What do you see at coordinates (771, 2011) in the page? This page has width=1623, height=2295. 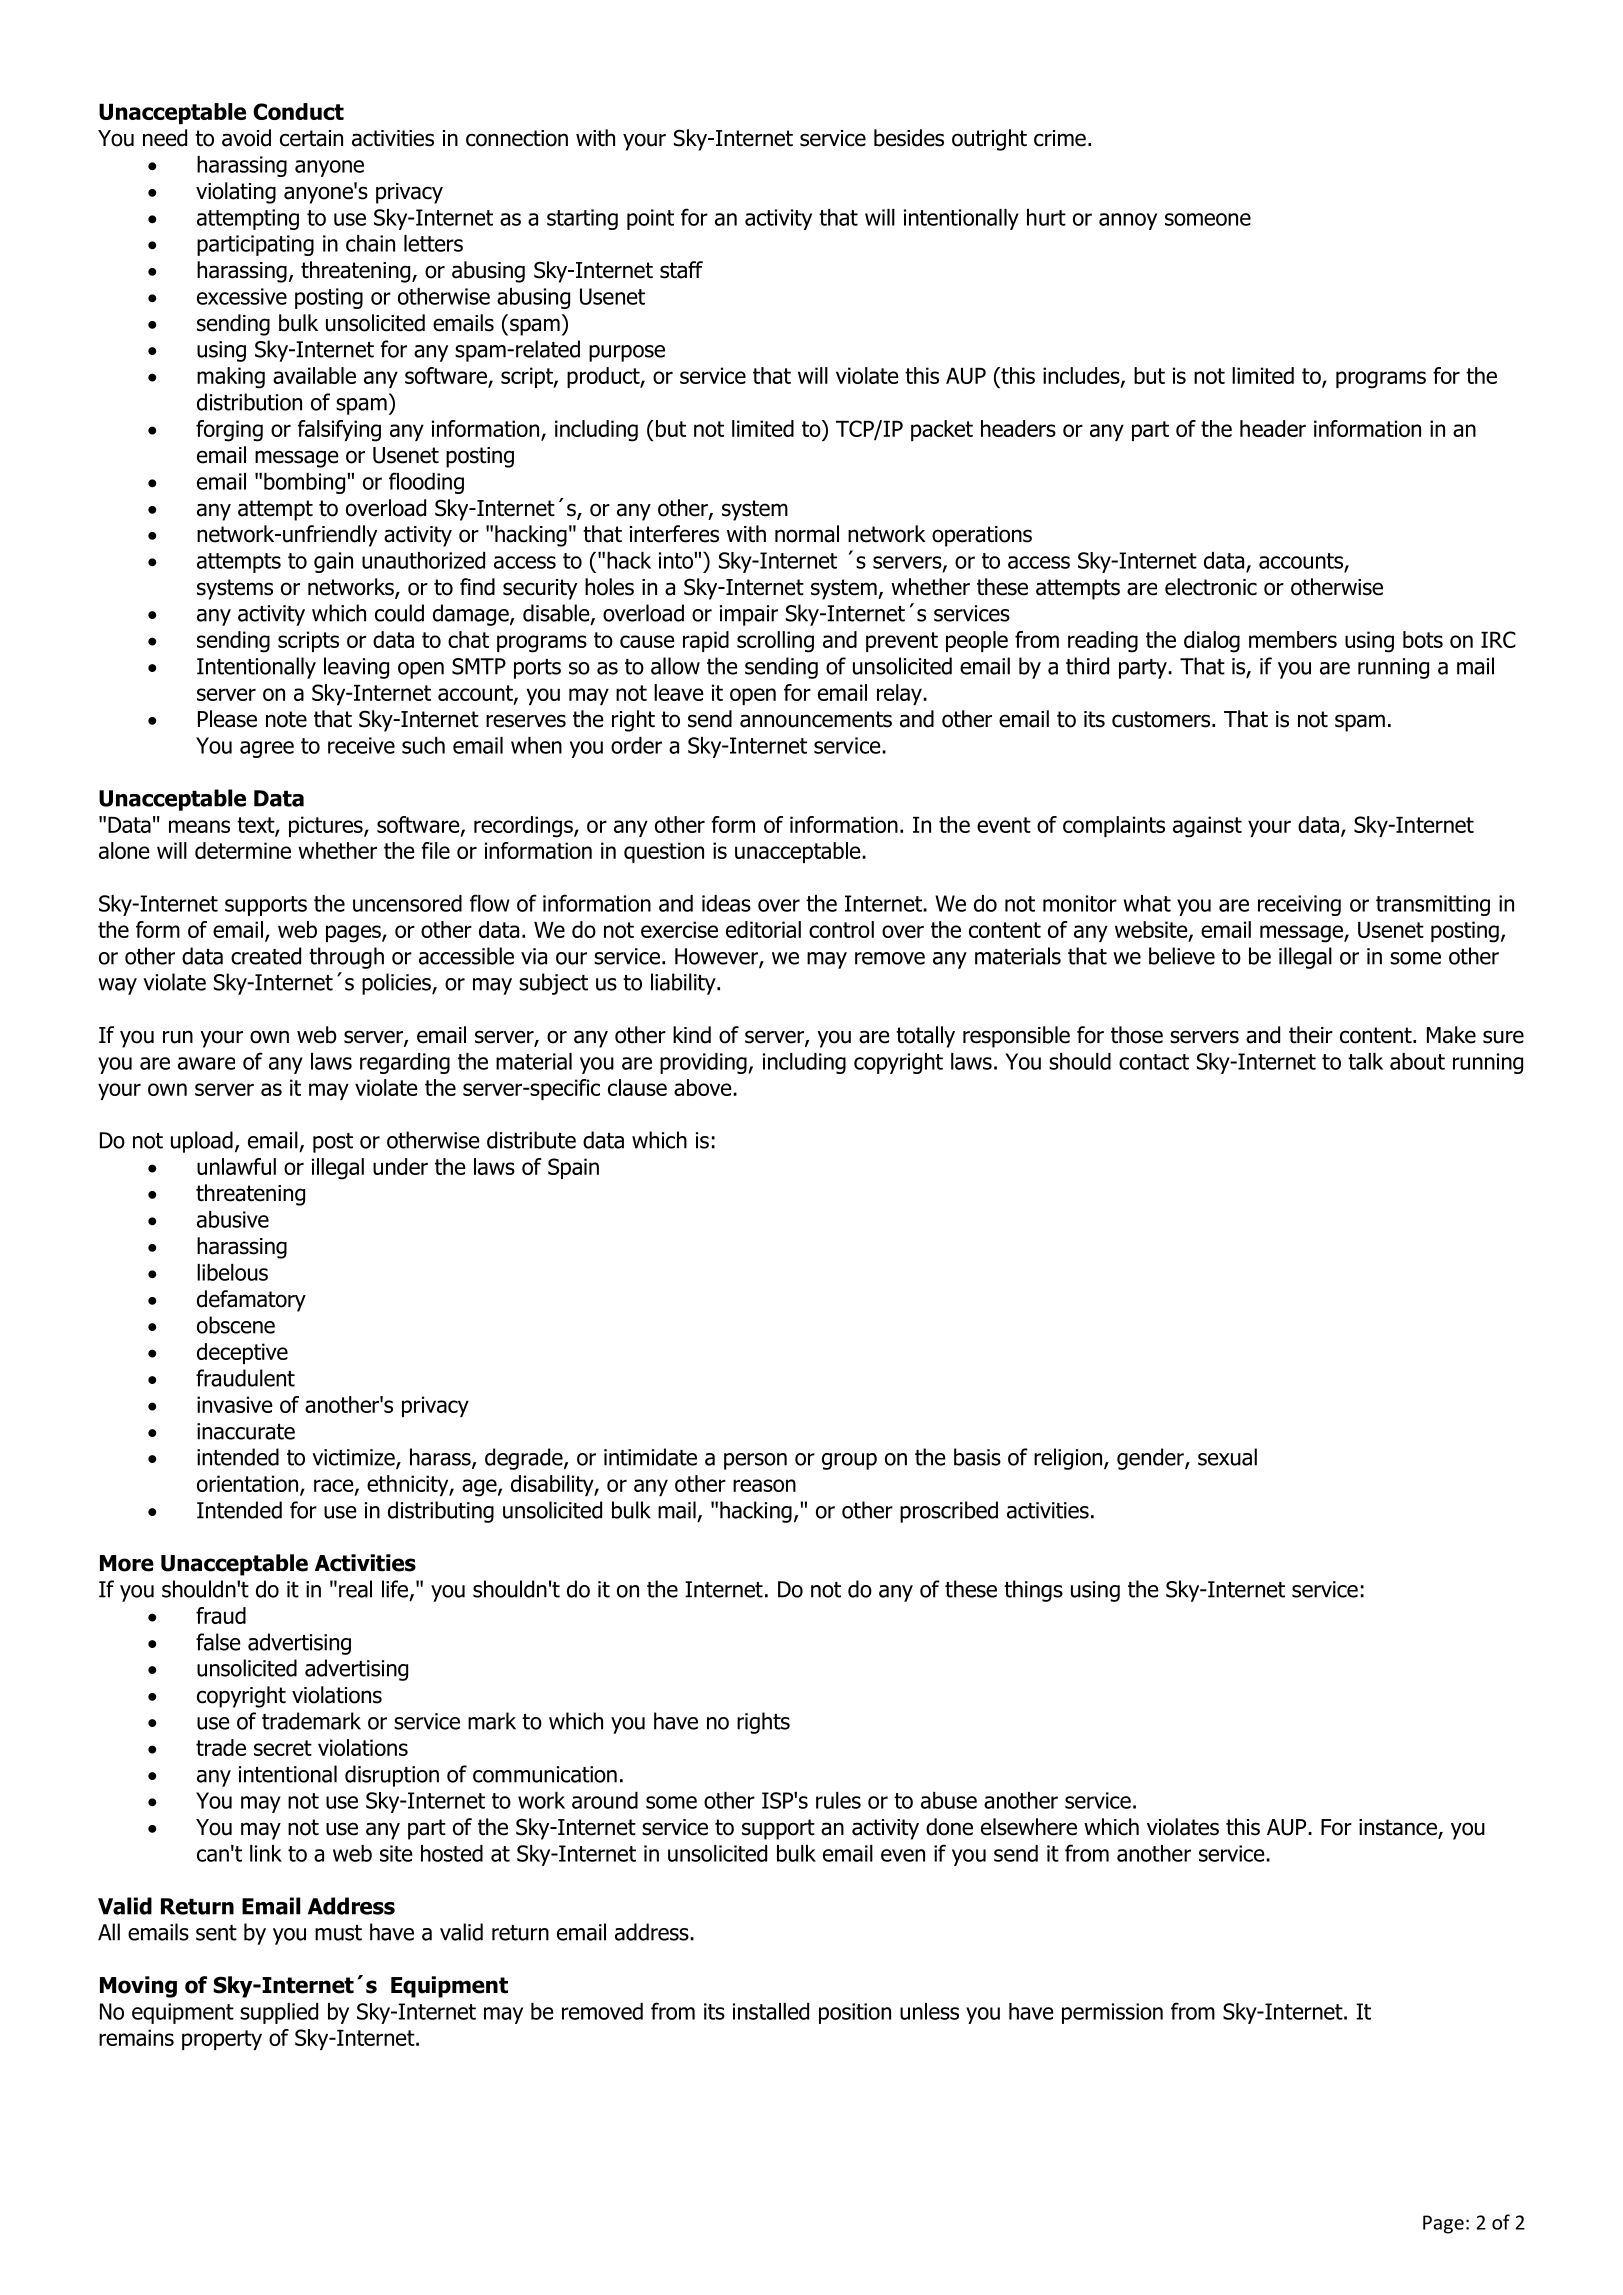 I see `installed` at bounding box center [771, 2011].
